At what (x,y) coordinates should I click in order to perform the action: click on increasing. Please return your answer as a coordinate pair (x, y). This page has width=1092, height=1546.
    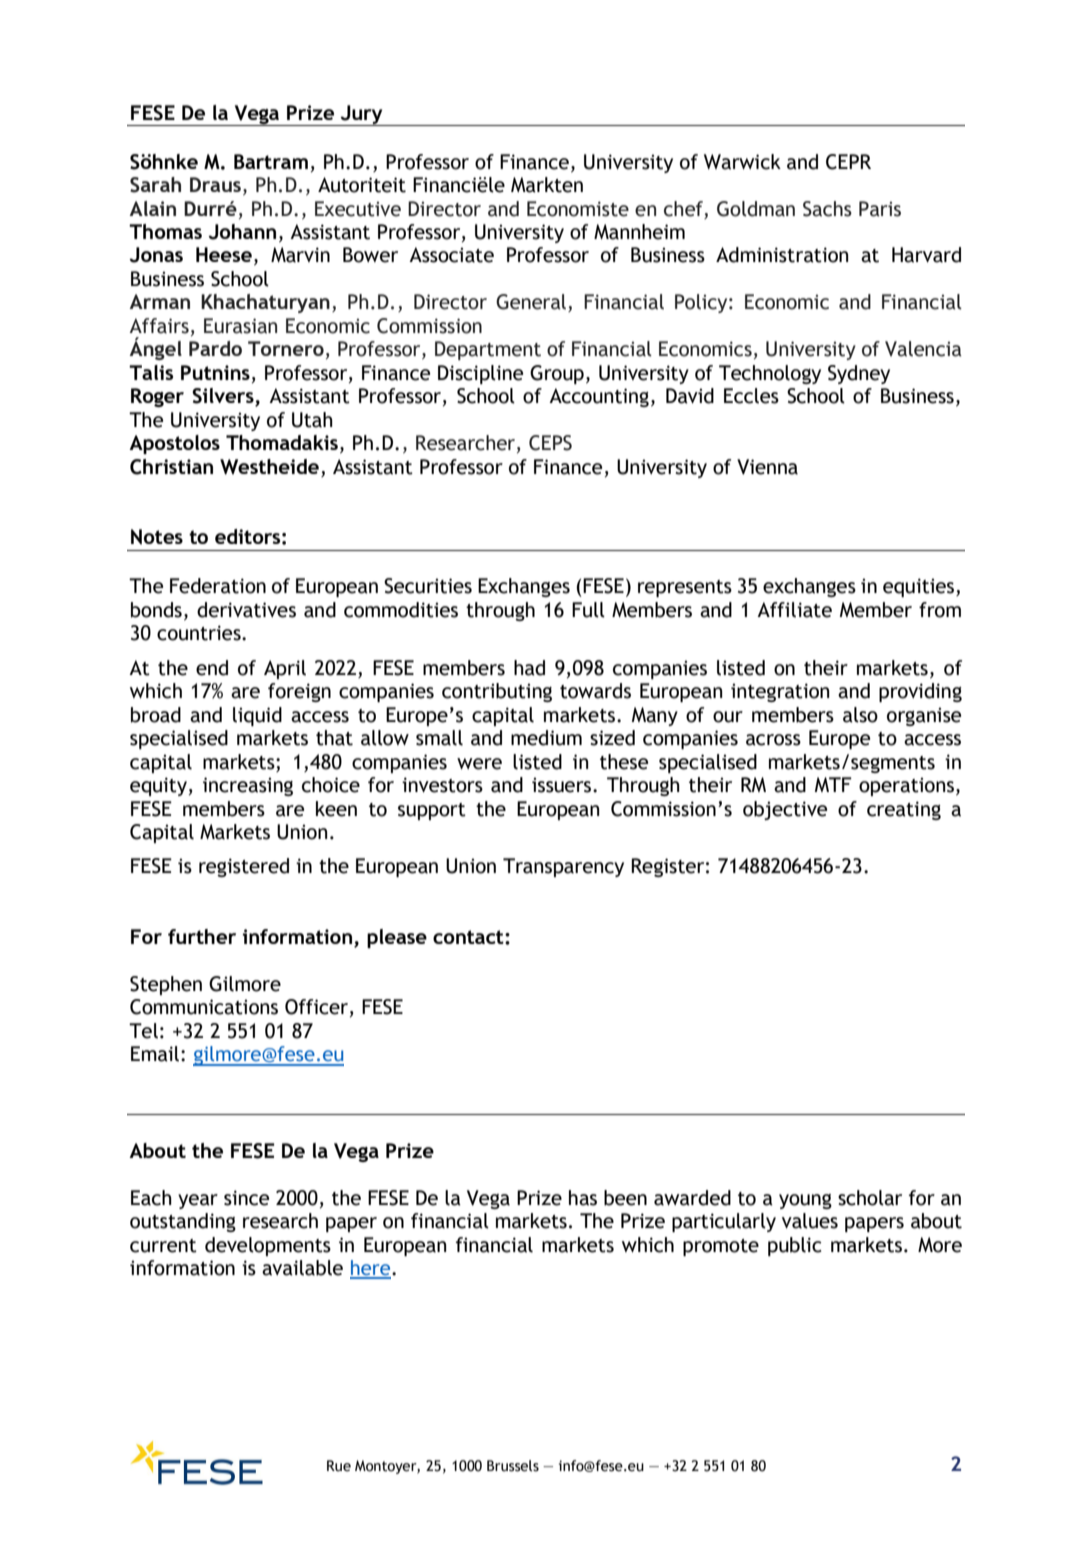
    Looking at the image, I should click on (248, 786).
